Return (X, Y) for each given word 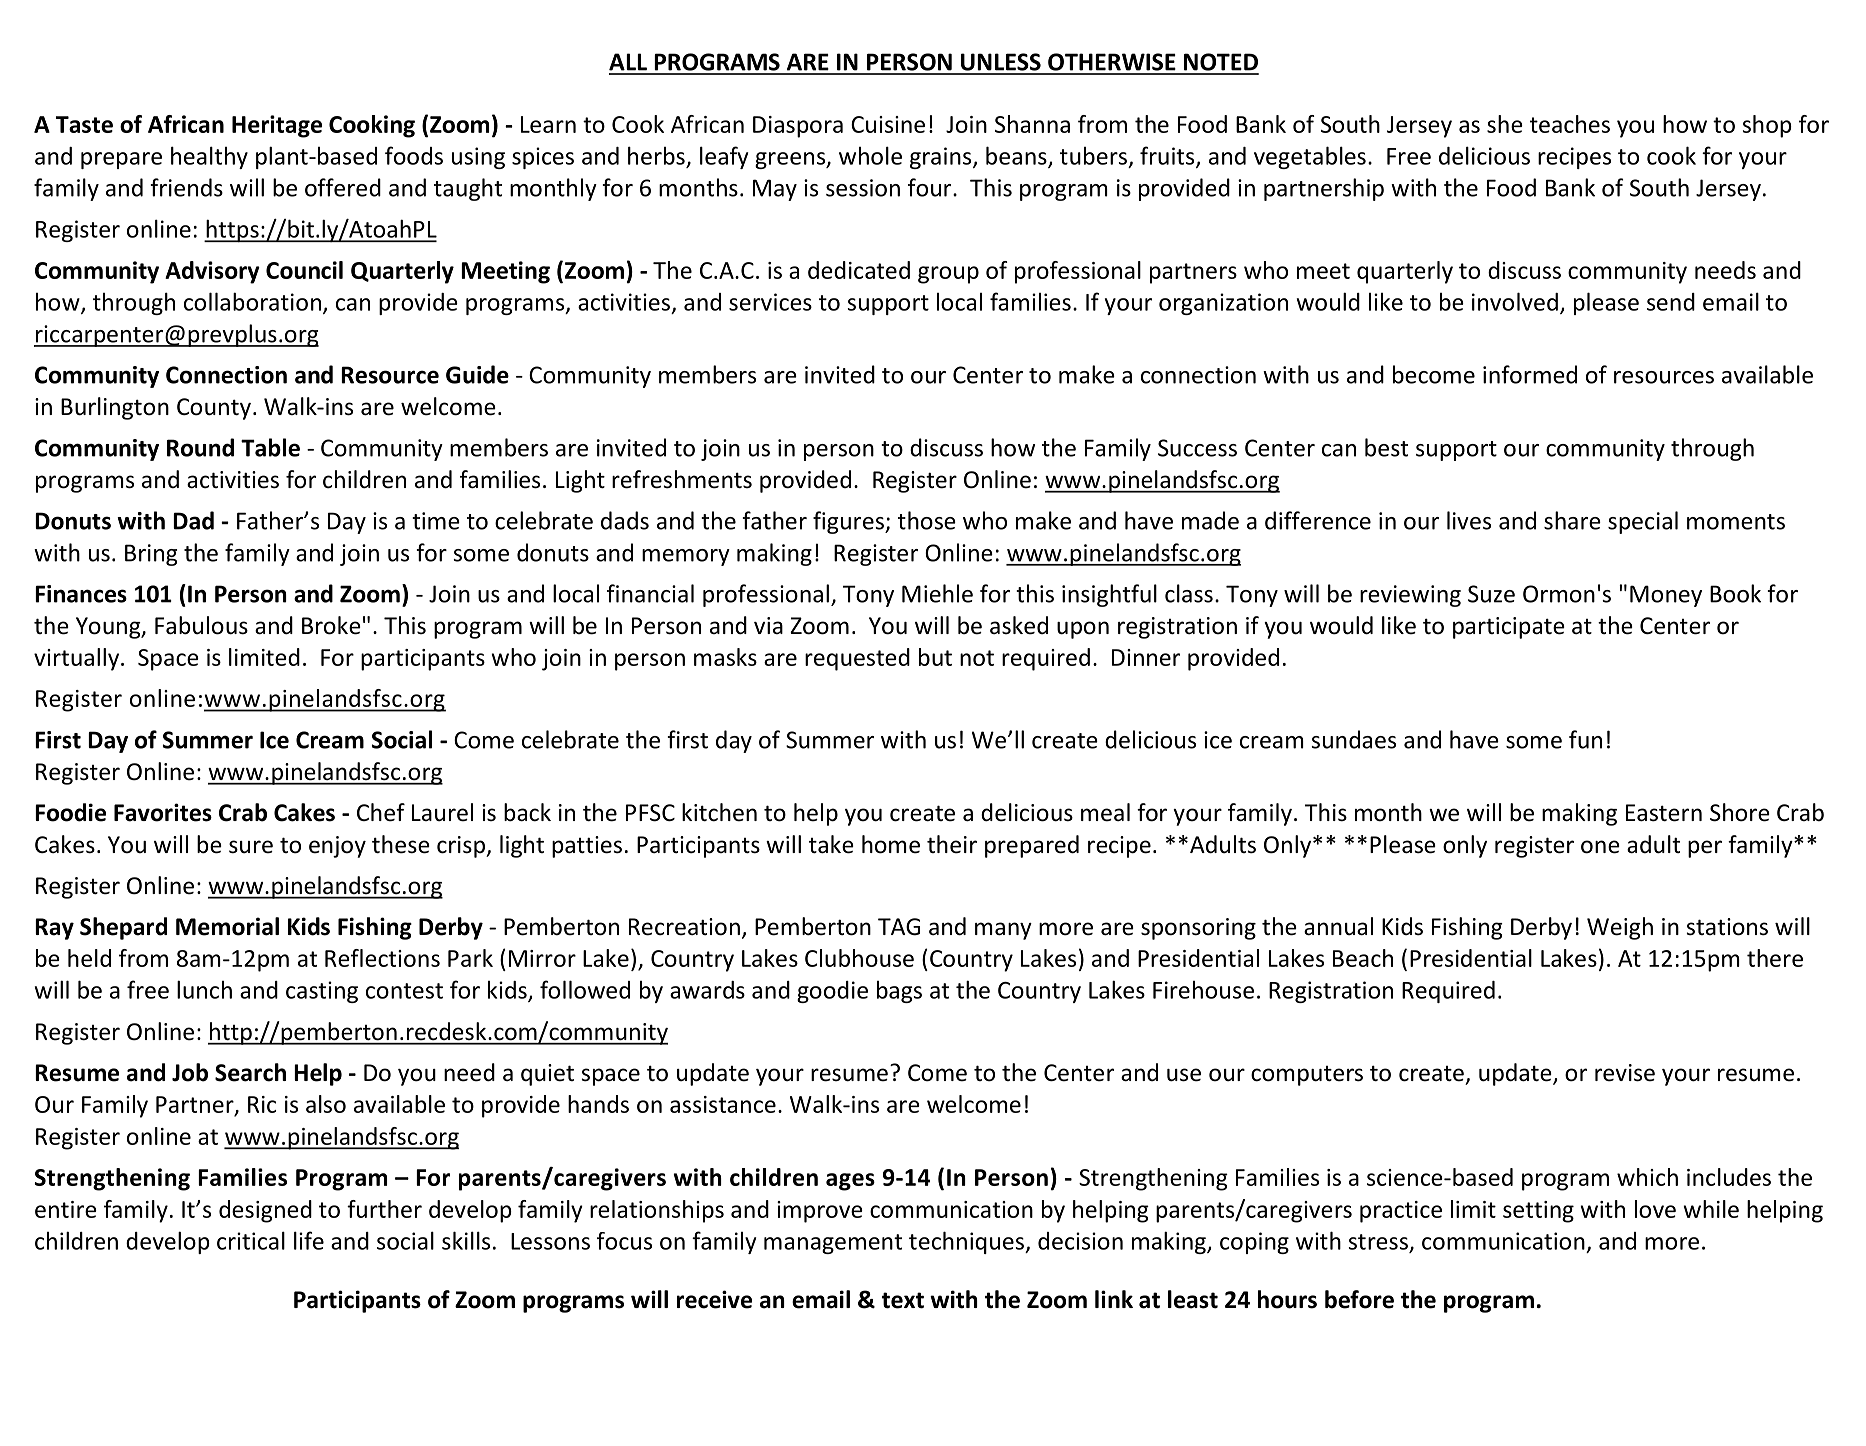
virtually (78, 659)
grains (942, 158)
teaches (1570, 124)
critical (251, 1240)
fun (1585, 739)
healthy (209, 157)
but (935, 657)
